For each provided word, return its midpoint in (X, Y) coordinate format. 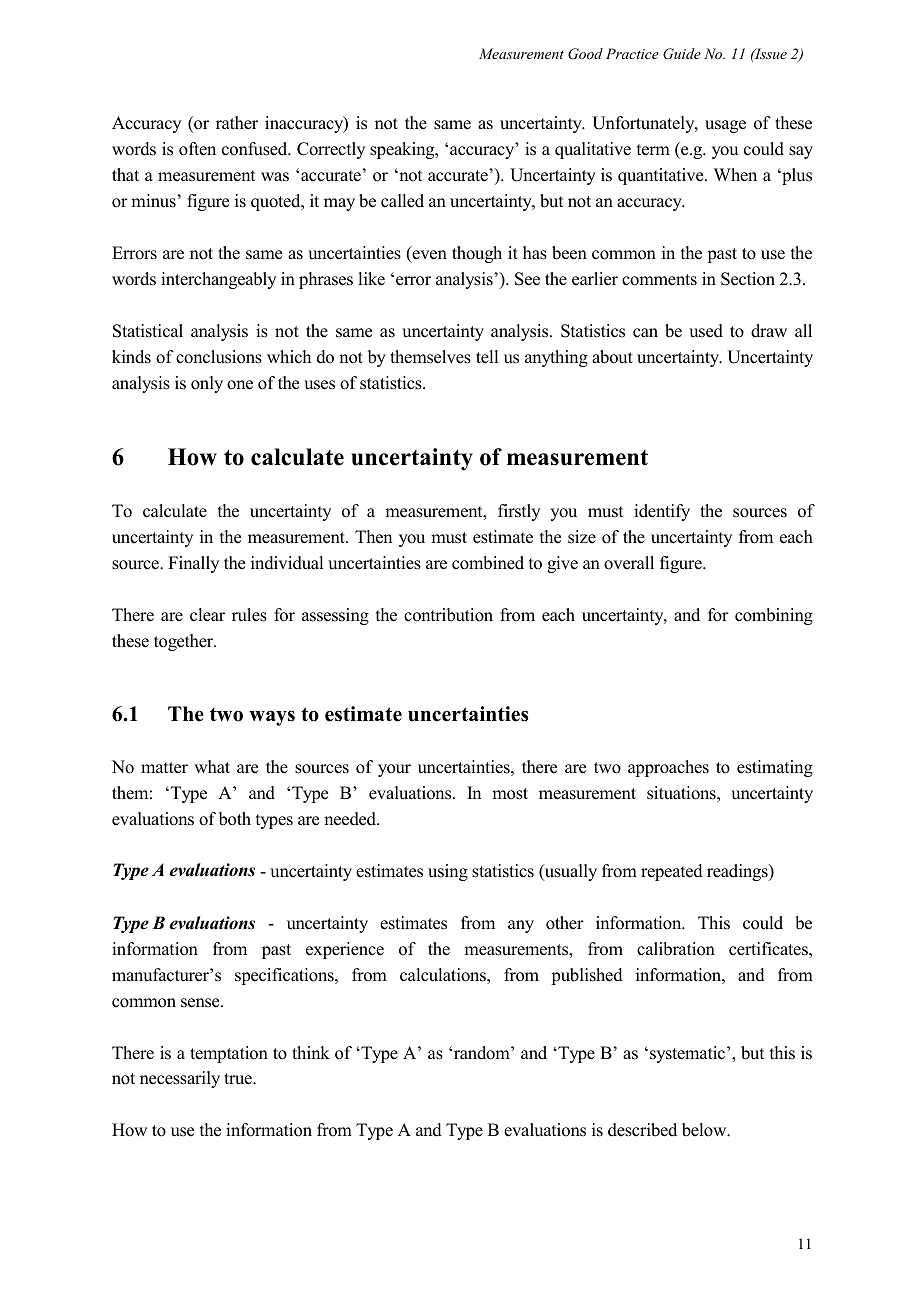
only (207, 384)
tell (487, 357)
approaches (668, 768)
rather (237, 123)
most (510, 794)
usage (725, 126)
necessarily (180, 1079)
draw (769, 331)
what (212, 766)
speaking (403, 150)
